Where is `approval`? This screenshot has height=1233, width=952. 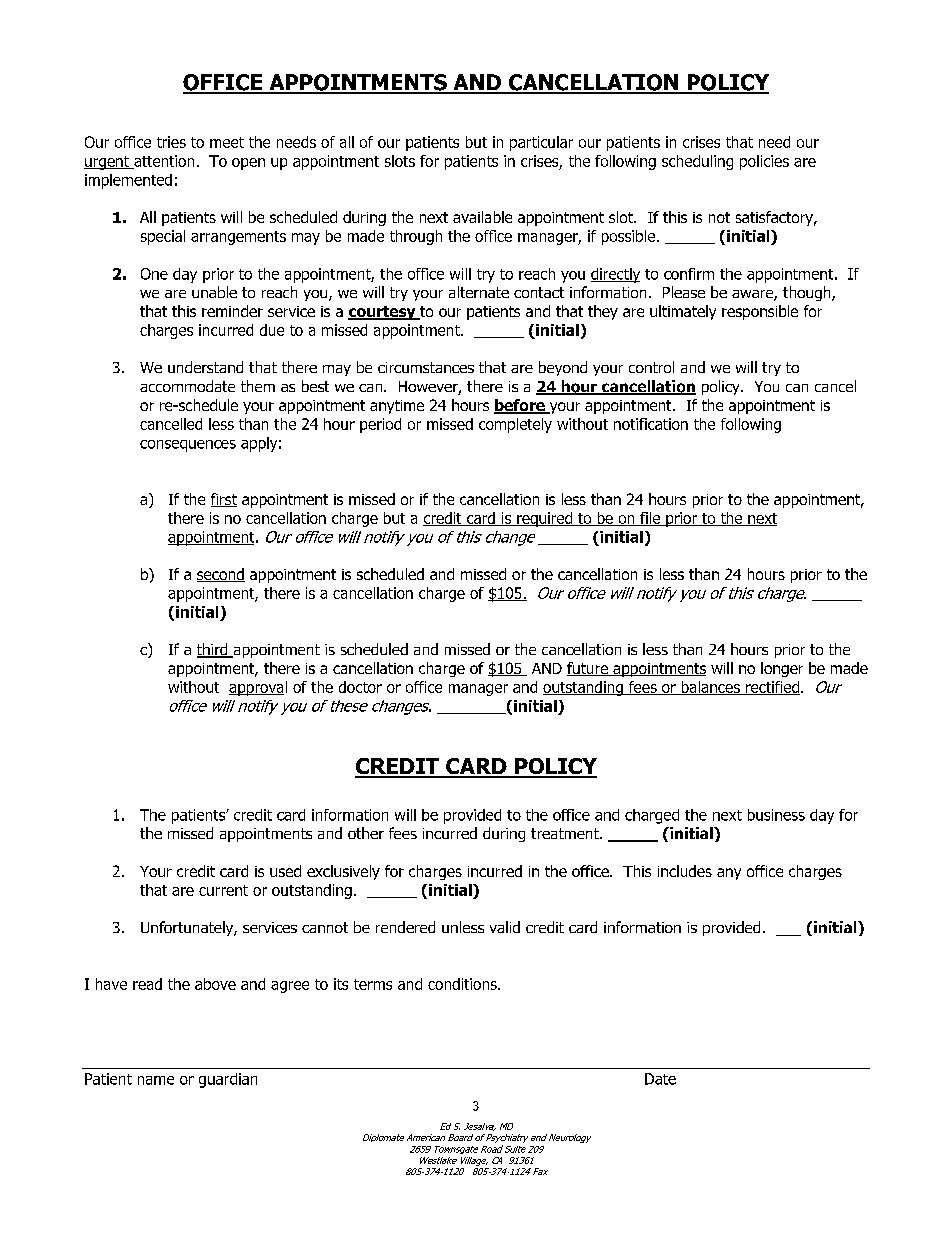 approval is located at coordinates (258, 688).
